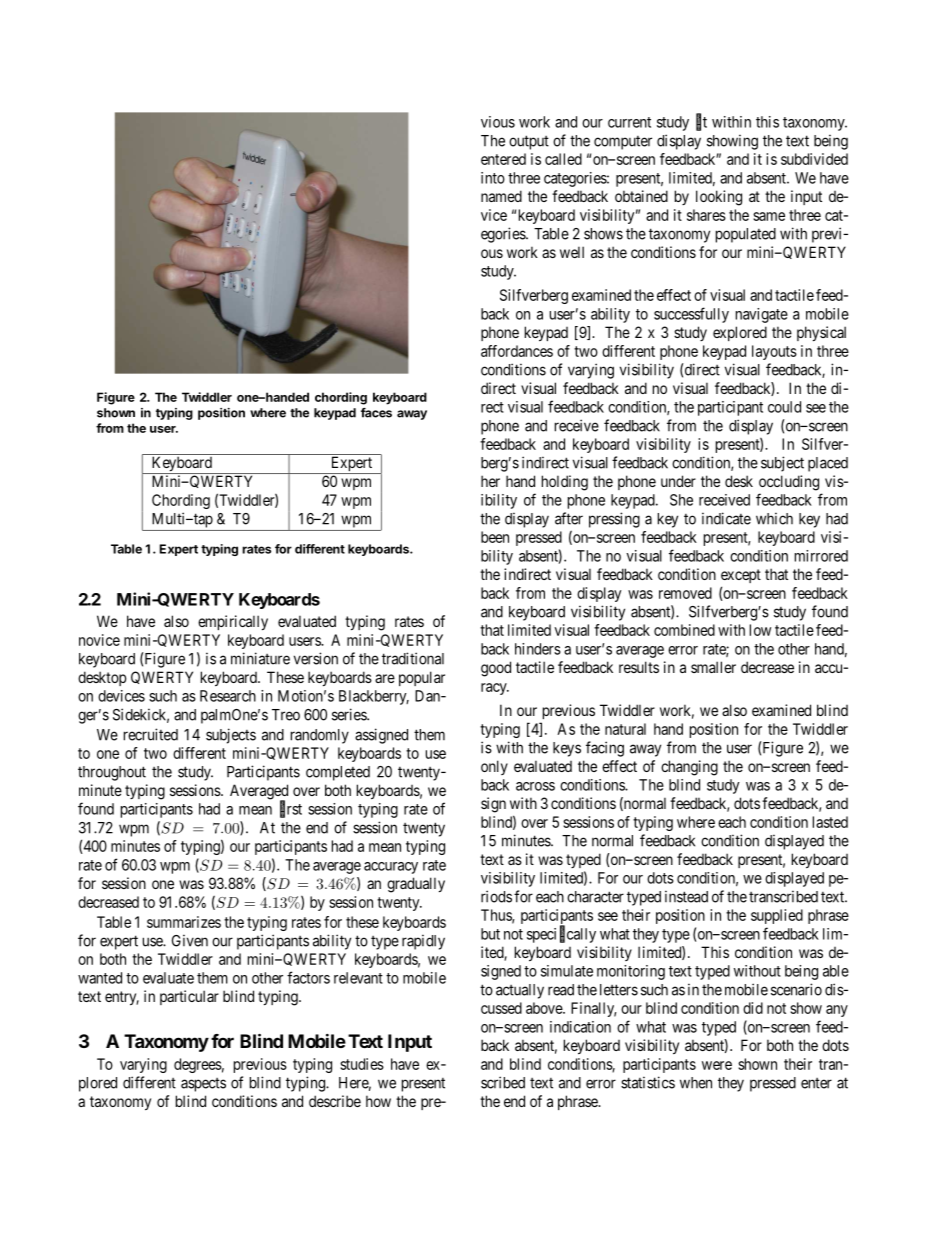 Image resolution: width=952 pixels, height=1233 pixels. Describe the element at coordinates (760, 630) in the page. I see `low` at that location.
